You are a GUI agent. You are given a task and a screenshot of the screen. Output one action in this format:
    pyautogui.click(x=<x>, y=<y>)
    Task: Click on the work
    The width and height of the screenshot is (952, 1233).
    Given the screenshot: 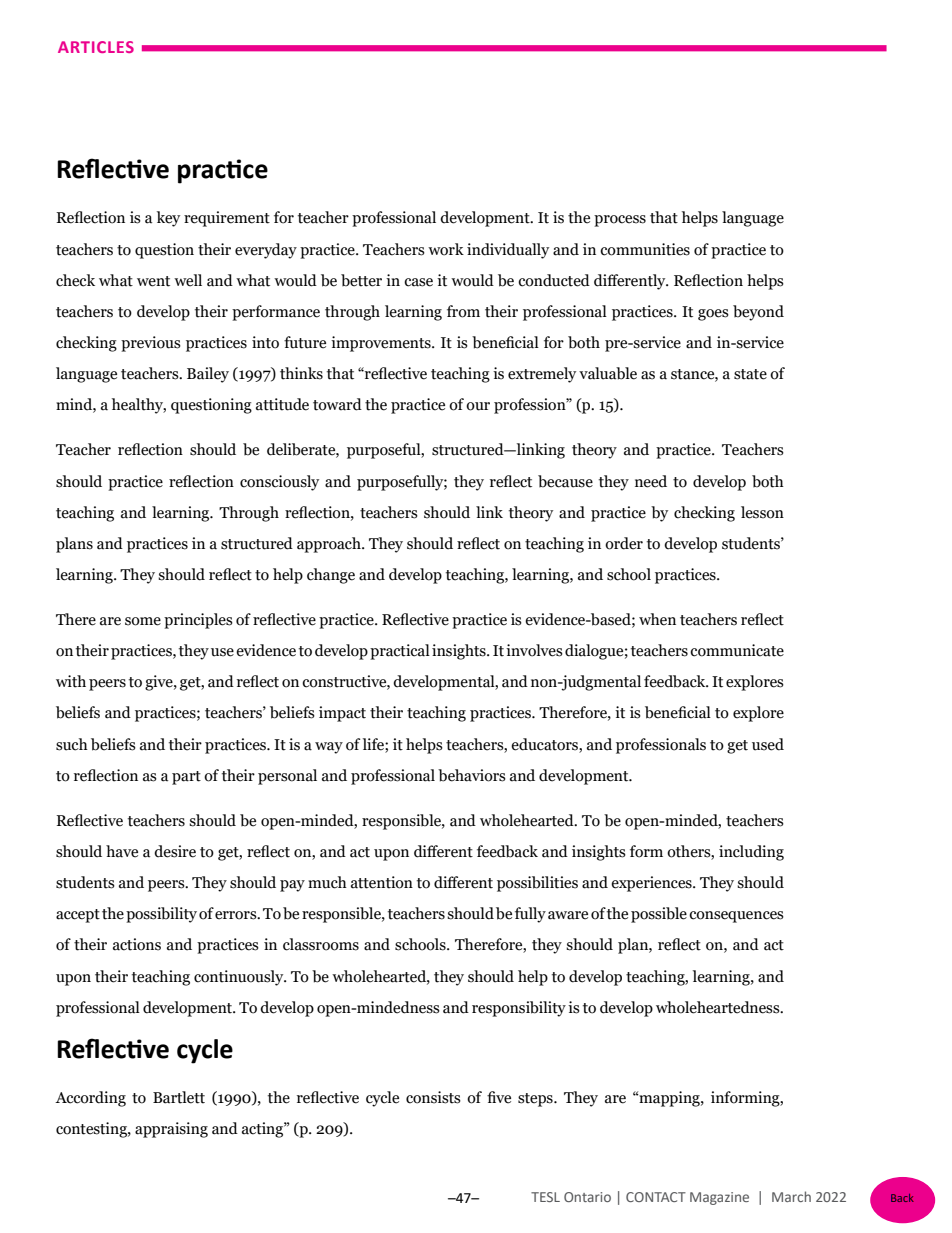 What is the action you would take?
    pyautogui.click(x=446, y=249)
